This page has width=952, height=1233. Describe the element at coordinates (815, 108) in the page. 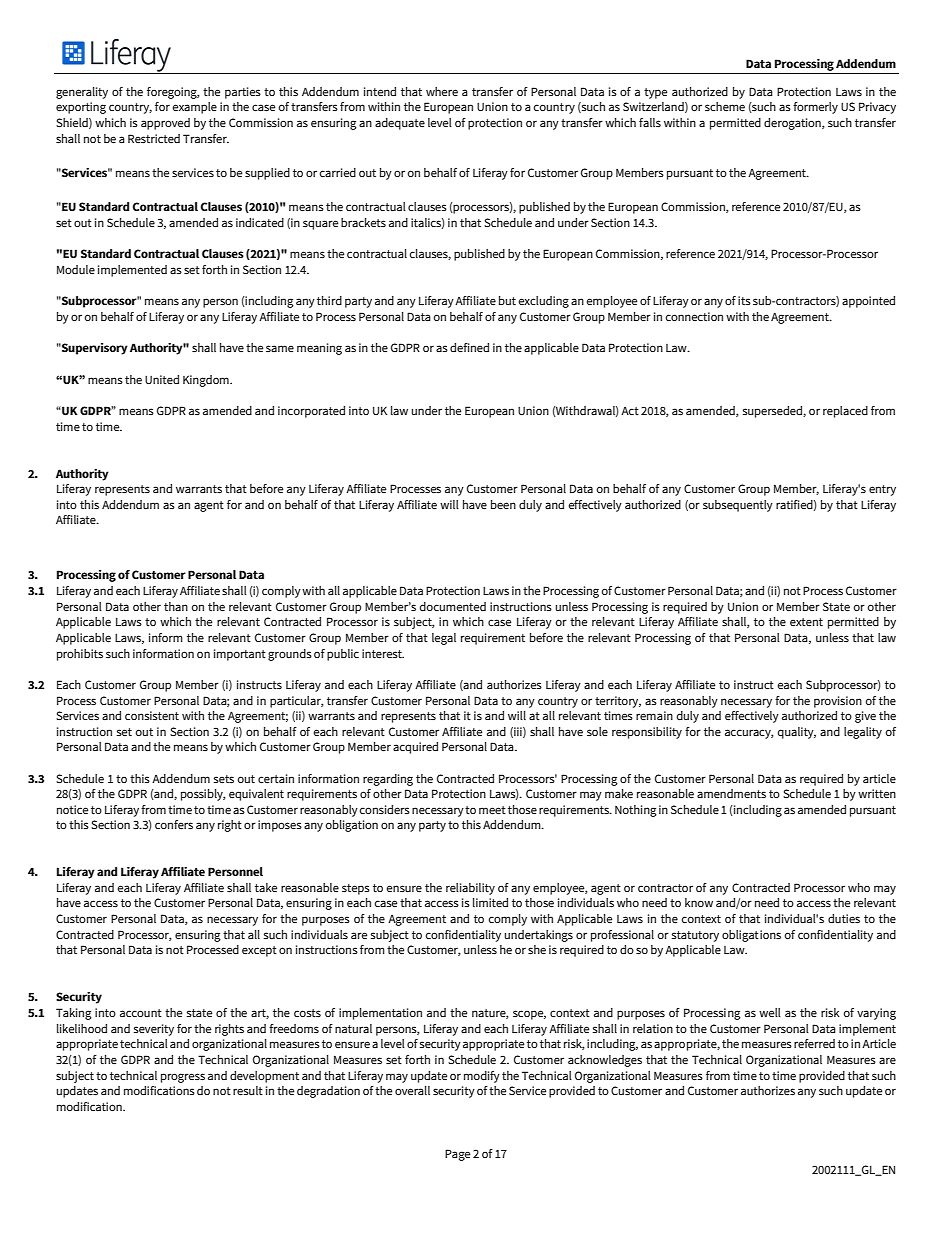

I see `formerly` at that location.
